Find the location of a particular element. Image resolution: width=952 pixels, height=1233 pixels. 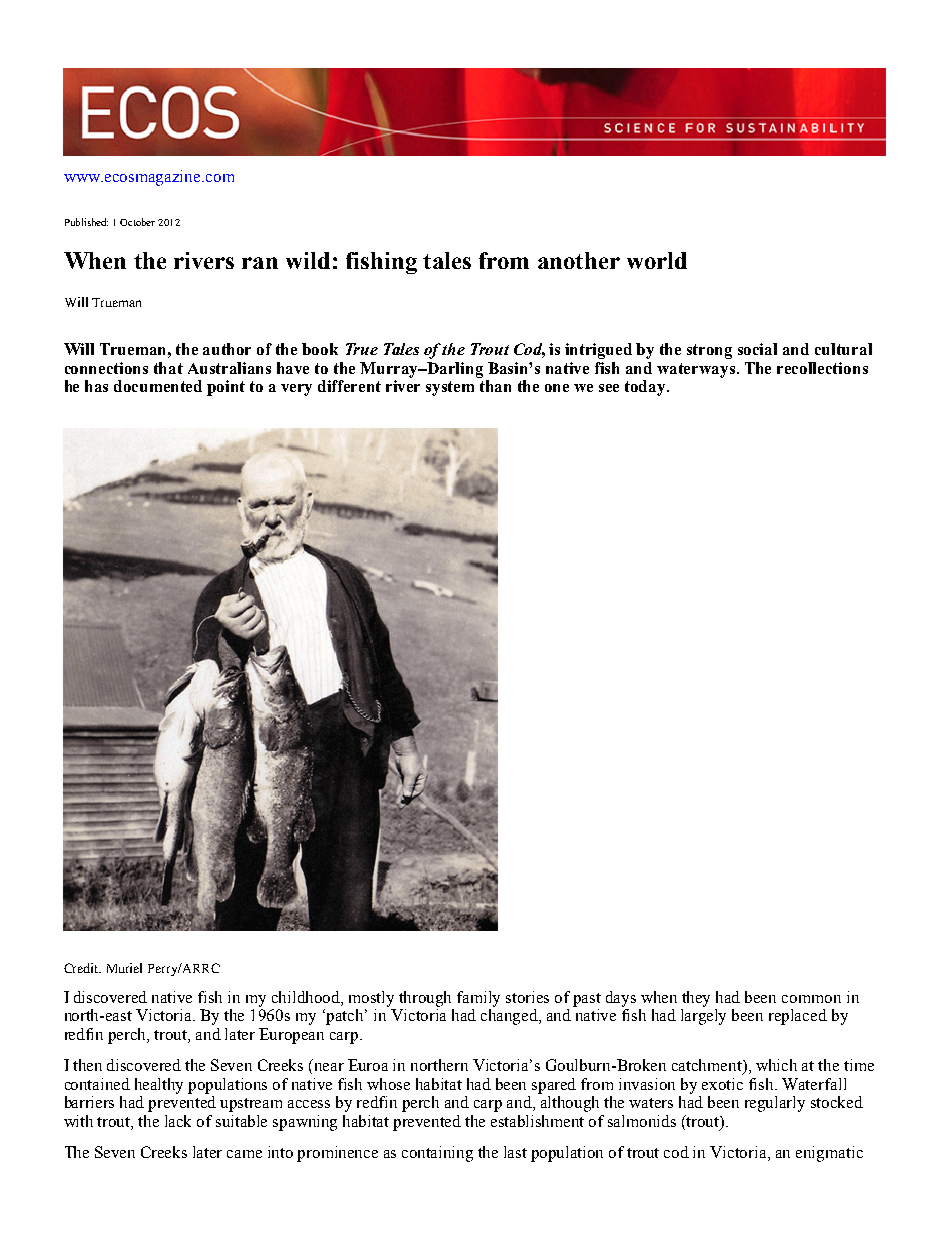

today is located at coordinates (646, 388).
